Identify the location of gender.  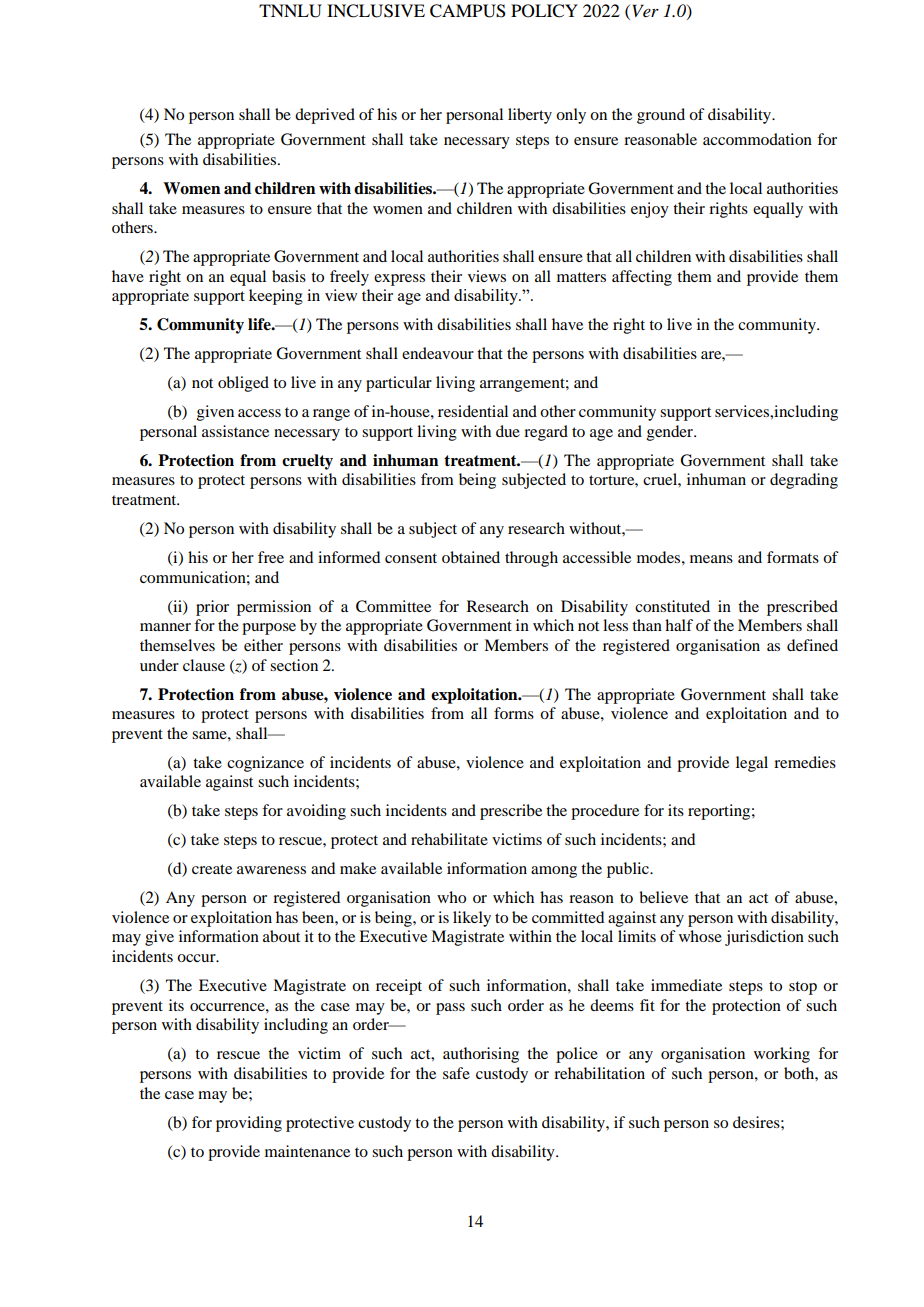
(671, 433).
